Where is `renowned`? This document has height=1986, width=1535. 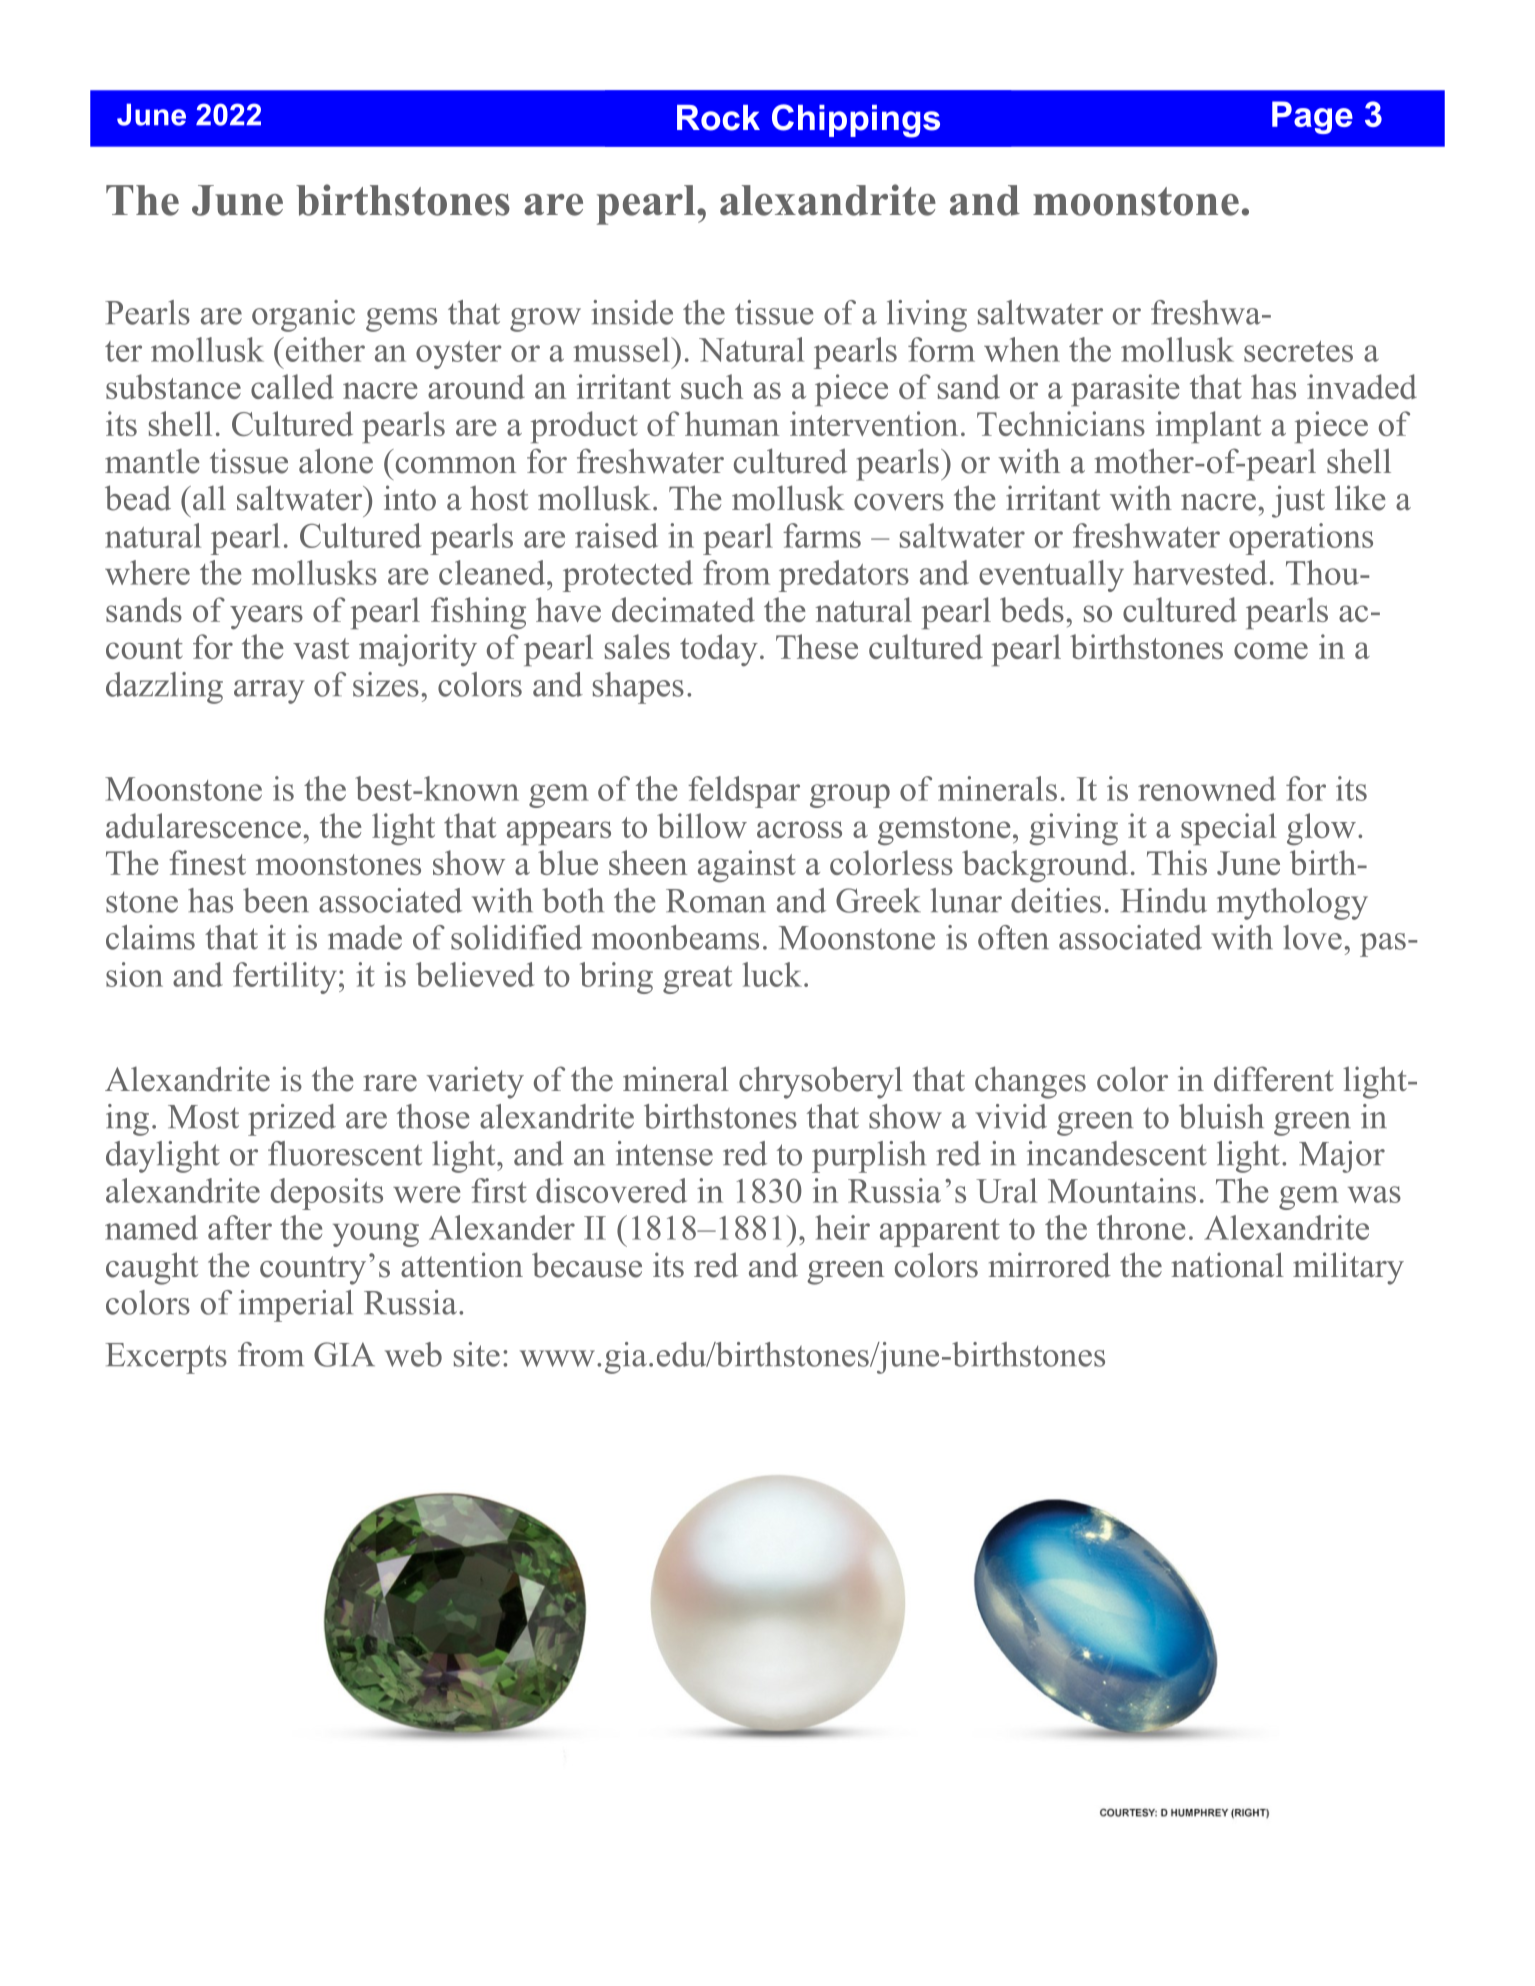
renowned is located at coordinates (1207, 788).
